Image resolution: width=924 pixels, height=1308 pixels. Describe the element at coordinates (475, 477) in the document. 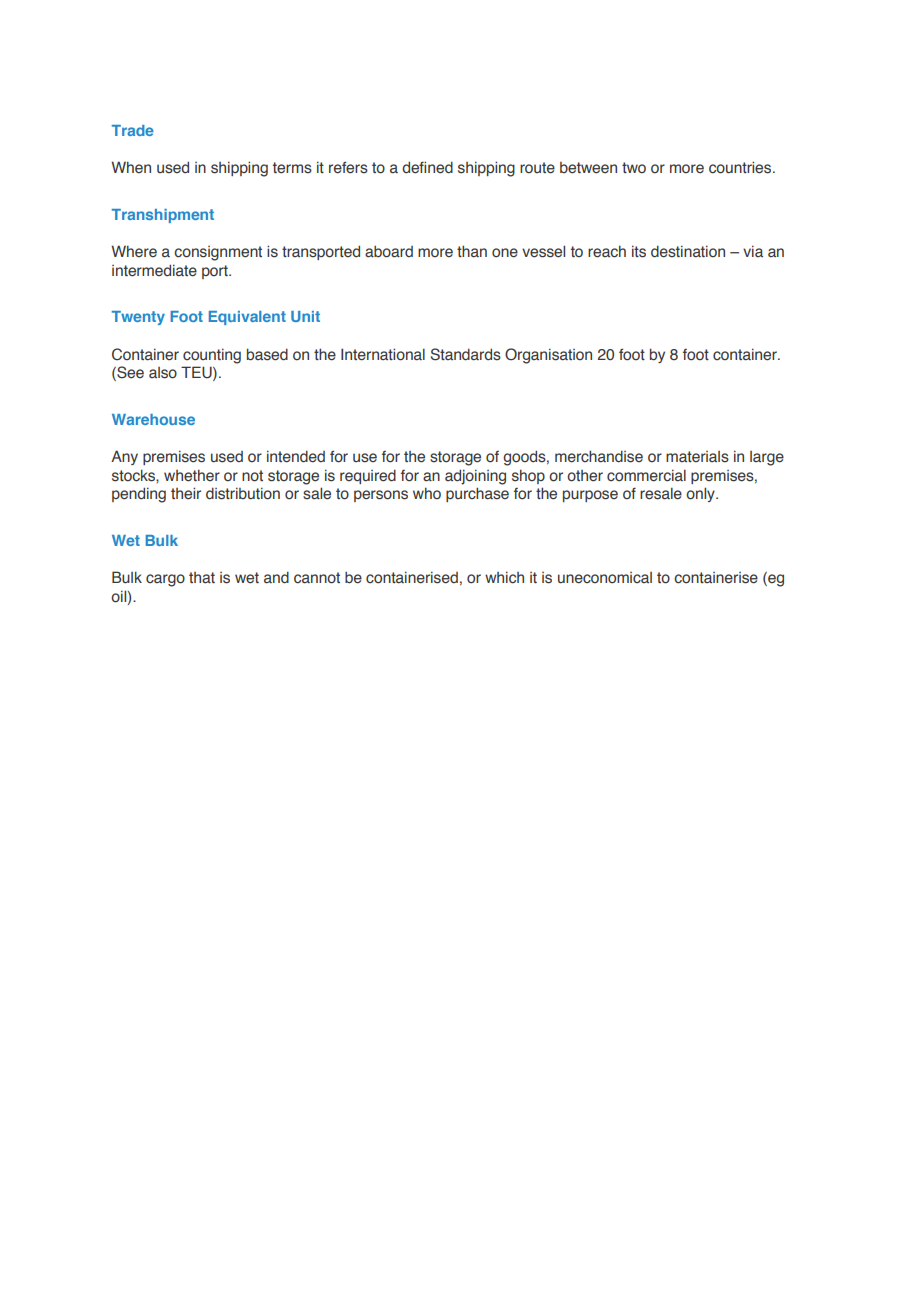

I see `adjoining` at that location.
